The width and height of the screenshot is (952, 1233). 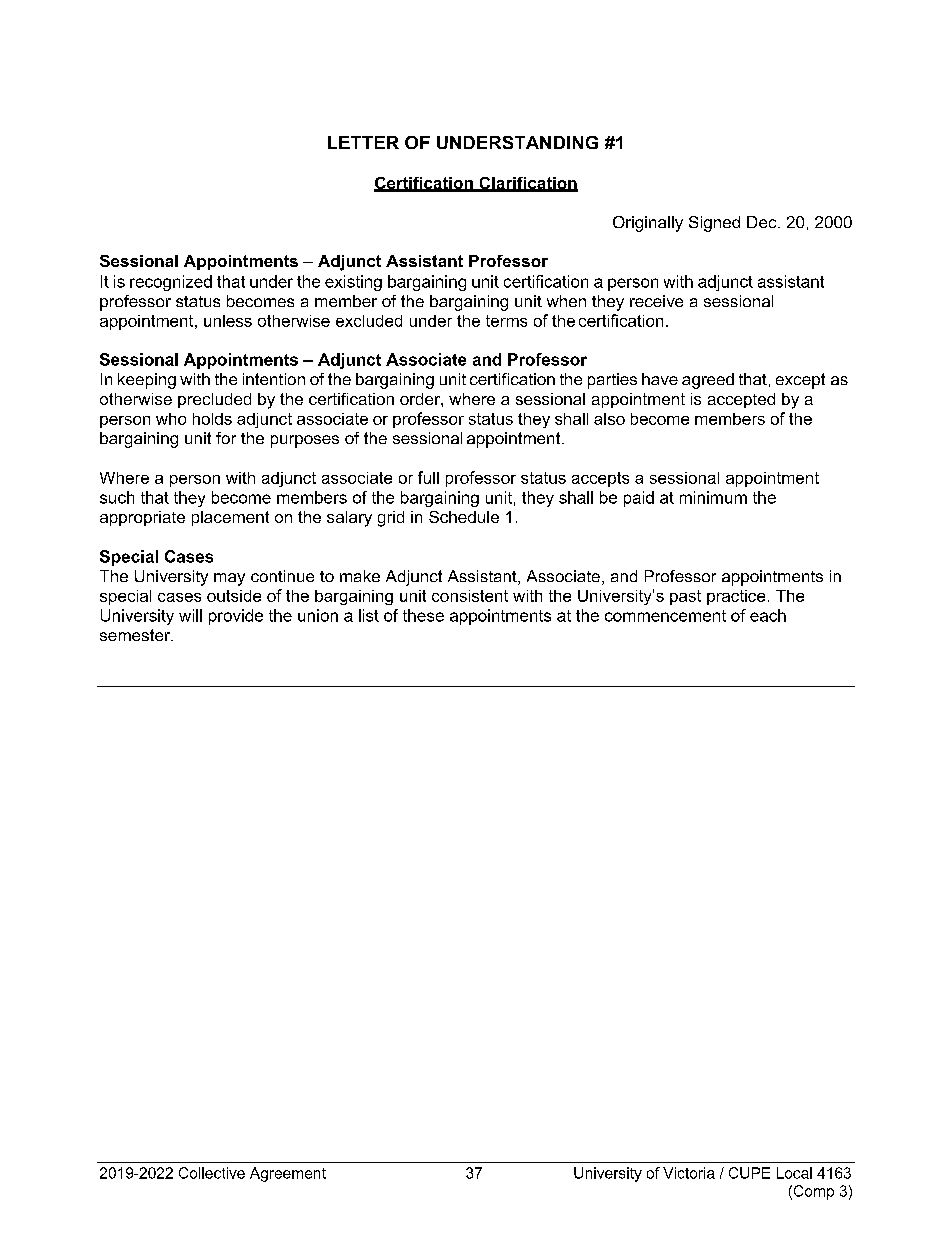 I want to click on practice, so click(x=736, y=597).
